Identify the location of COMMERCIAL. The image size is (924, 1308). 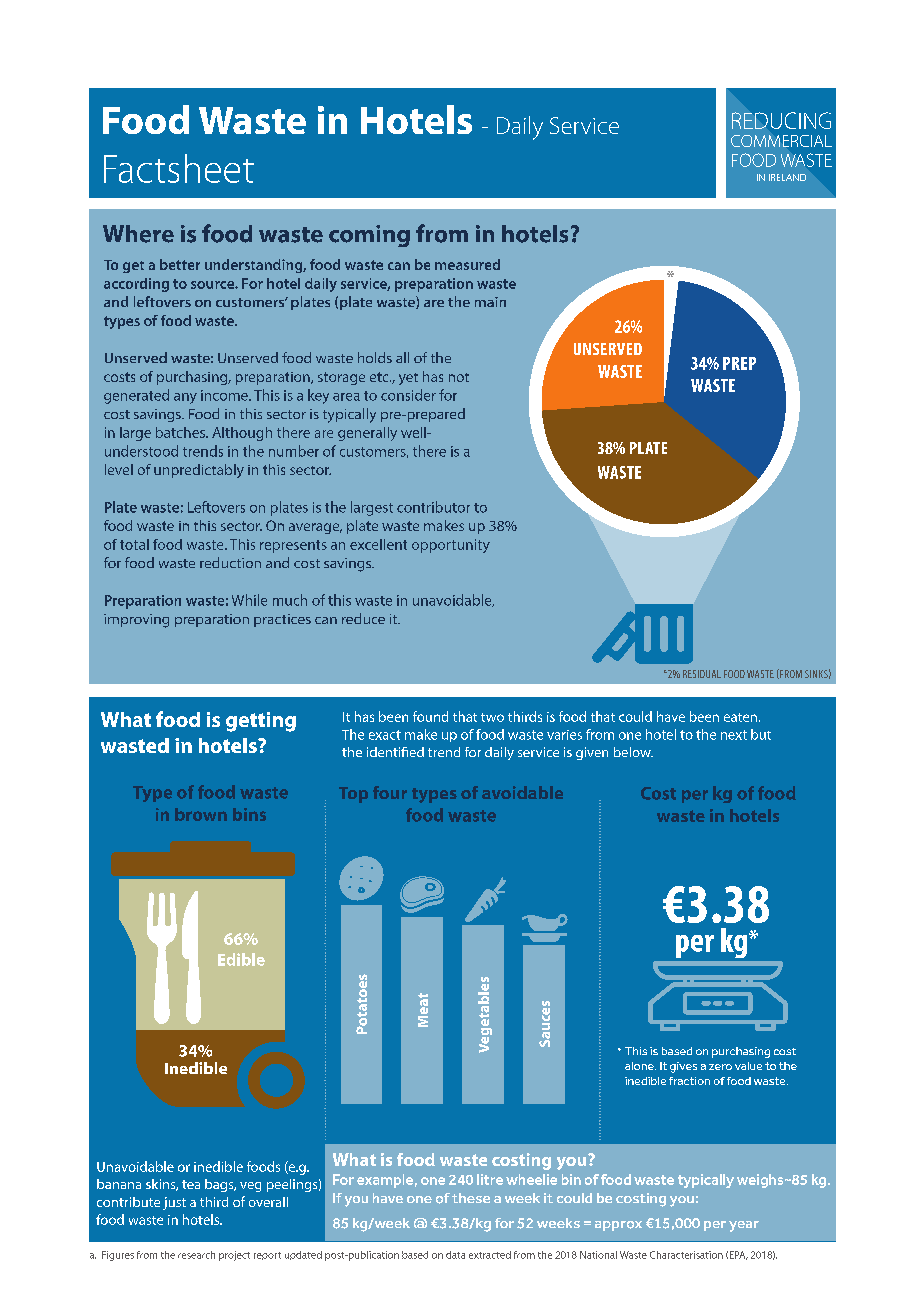
(781, 141).
